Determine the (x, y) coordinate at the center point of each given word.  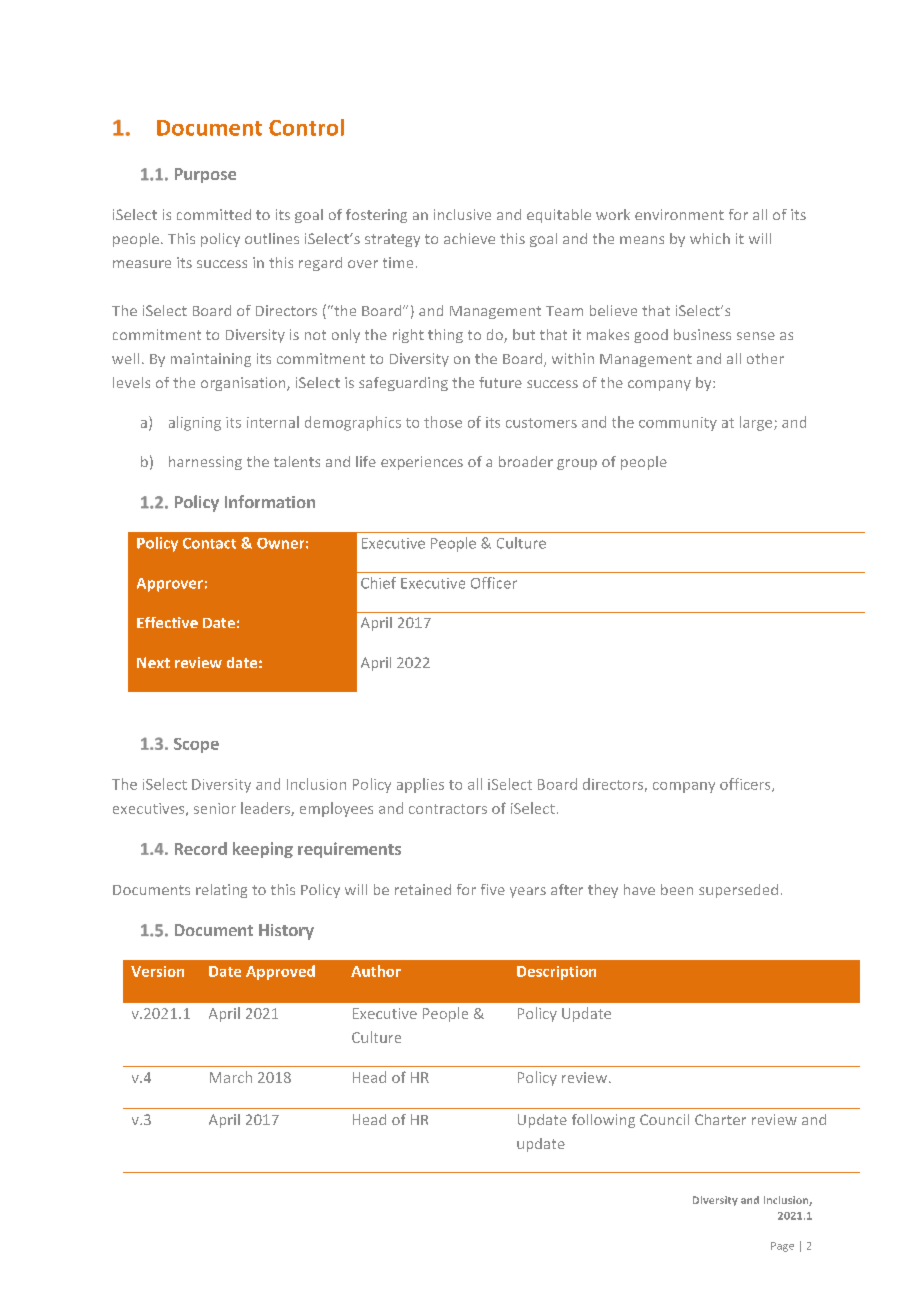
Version (157, 971)
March (231, 1077)
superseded (738, 891)
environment (679, 214)
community (678, 424)
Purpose (205, 175)
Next (153, 662)
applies (420, 785)
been (677, 889)
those (443, 422)
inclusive (462, 214)
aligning (195, 423)
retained (423, 889)
